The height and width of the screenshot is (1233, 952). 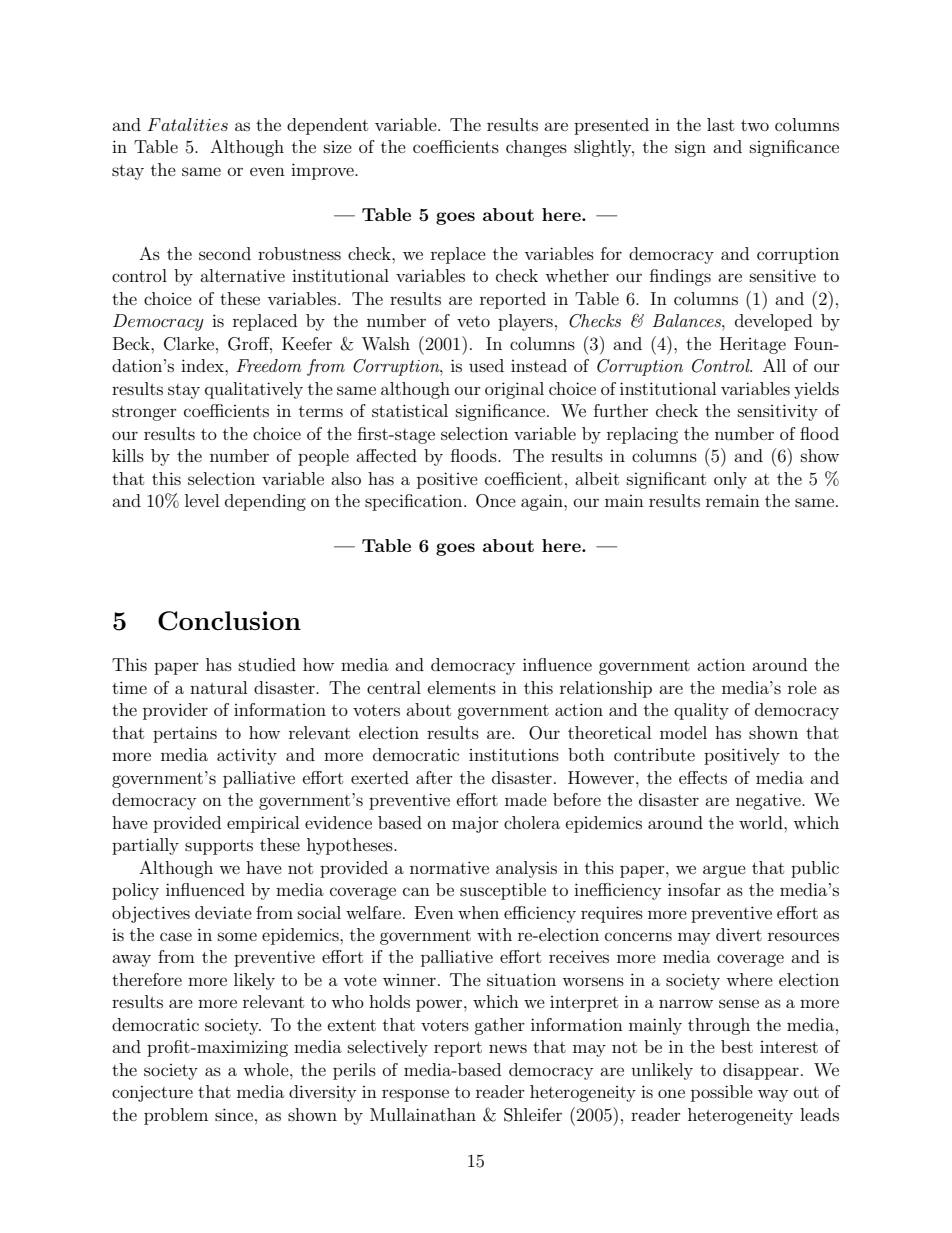 I want to click on improve, so click(x=323, y=171).
